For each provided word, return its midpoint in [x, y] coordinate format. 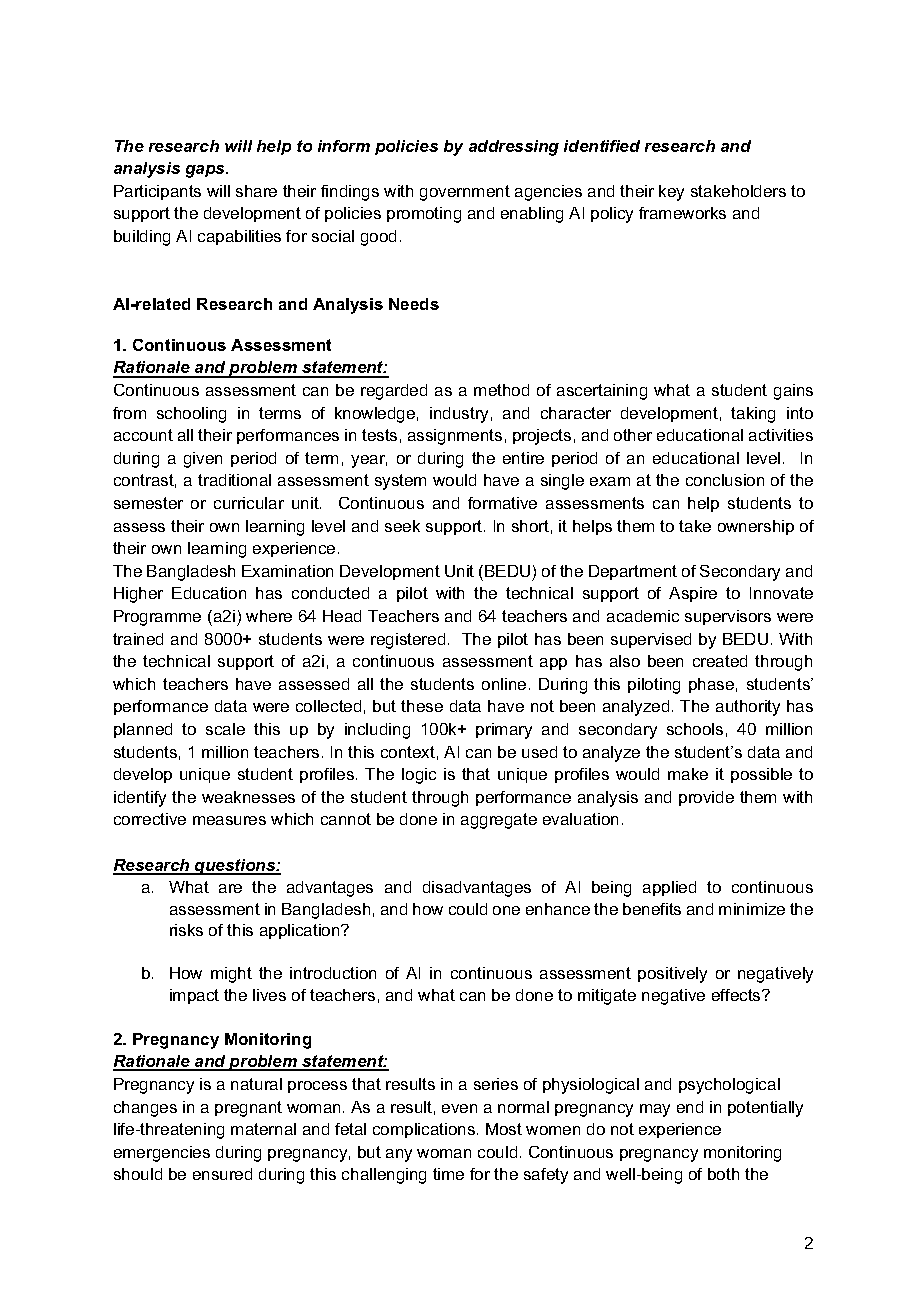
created [720, 661]
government [465, 193]
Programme [157, 618]
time [448, 1174]
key [671, 193]
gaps [207, 171]
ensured [222, 1174]
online [504, 684]
